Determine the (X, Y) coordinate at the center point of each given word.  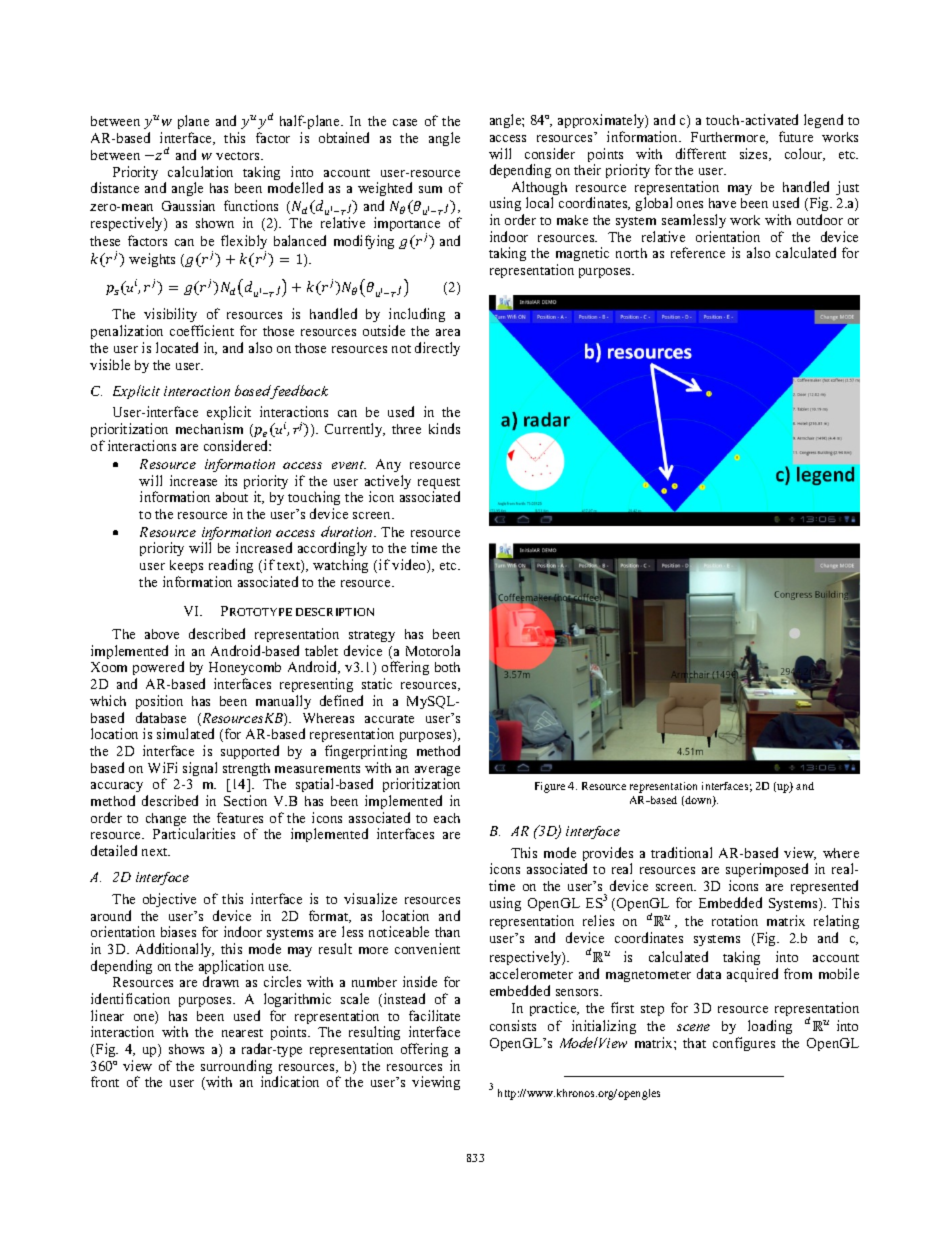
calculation (200, 171)
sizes (755, 154)
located (177, 347)
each (447, 818)
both (447, 667)
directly (437, 349)
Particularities (194, 833)
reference (698, 252)
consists (513, 1025)
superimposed (767, 872)
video (410, 566)
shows (186, 1049)
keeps (186, 566)
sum (430, 189)
